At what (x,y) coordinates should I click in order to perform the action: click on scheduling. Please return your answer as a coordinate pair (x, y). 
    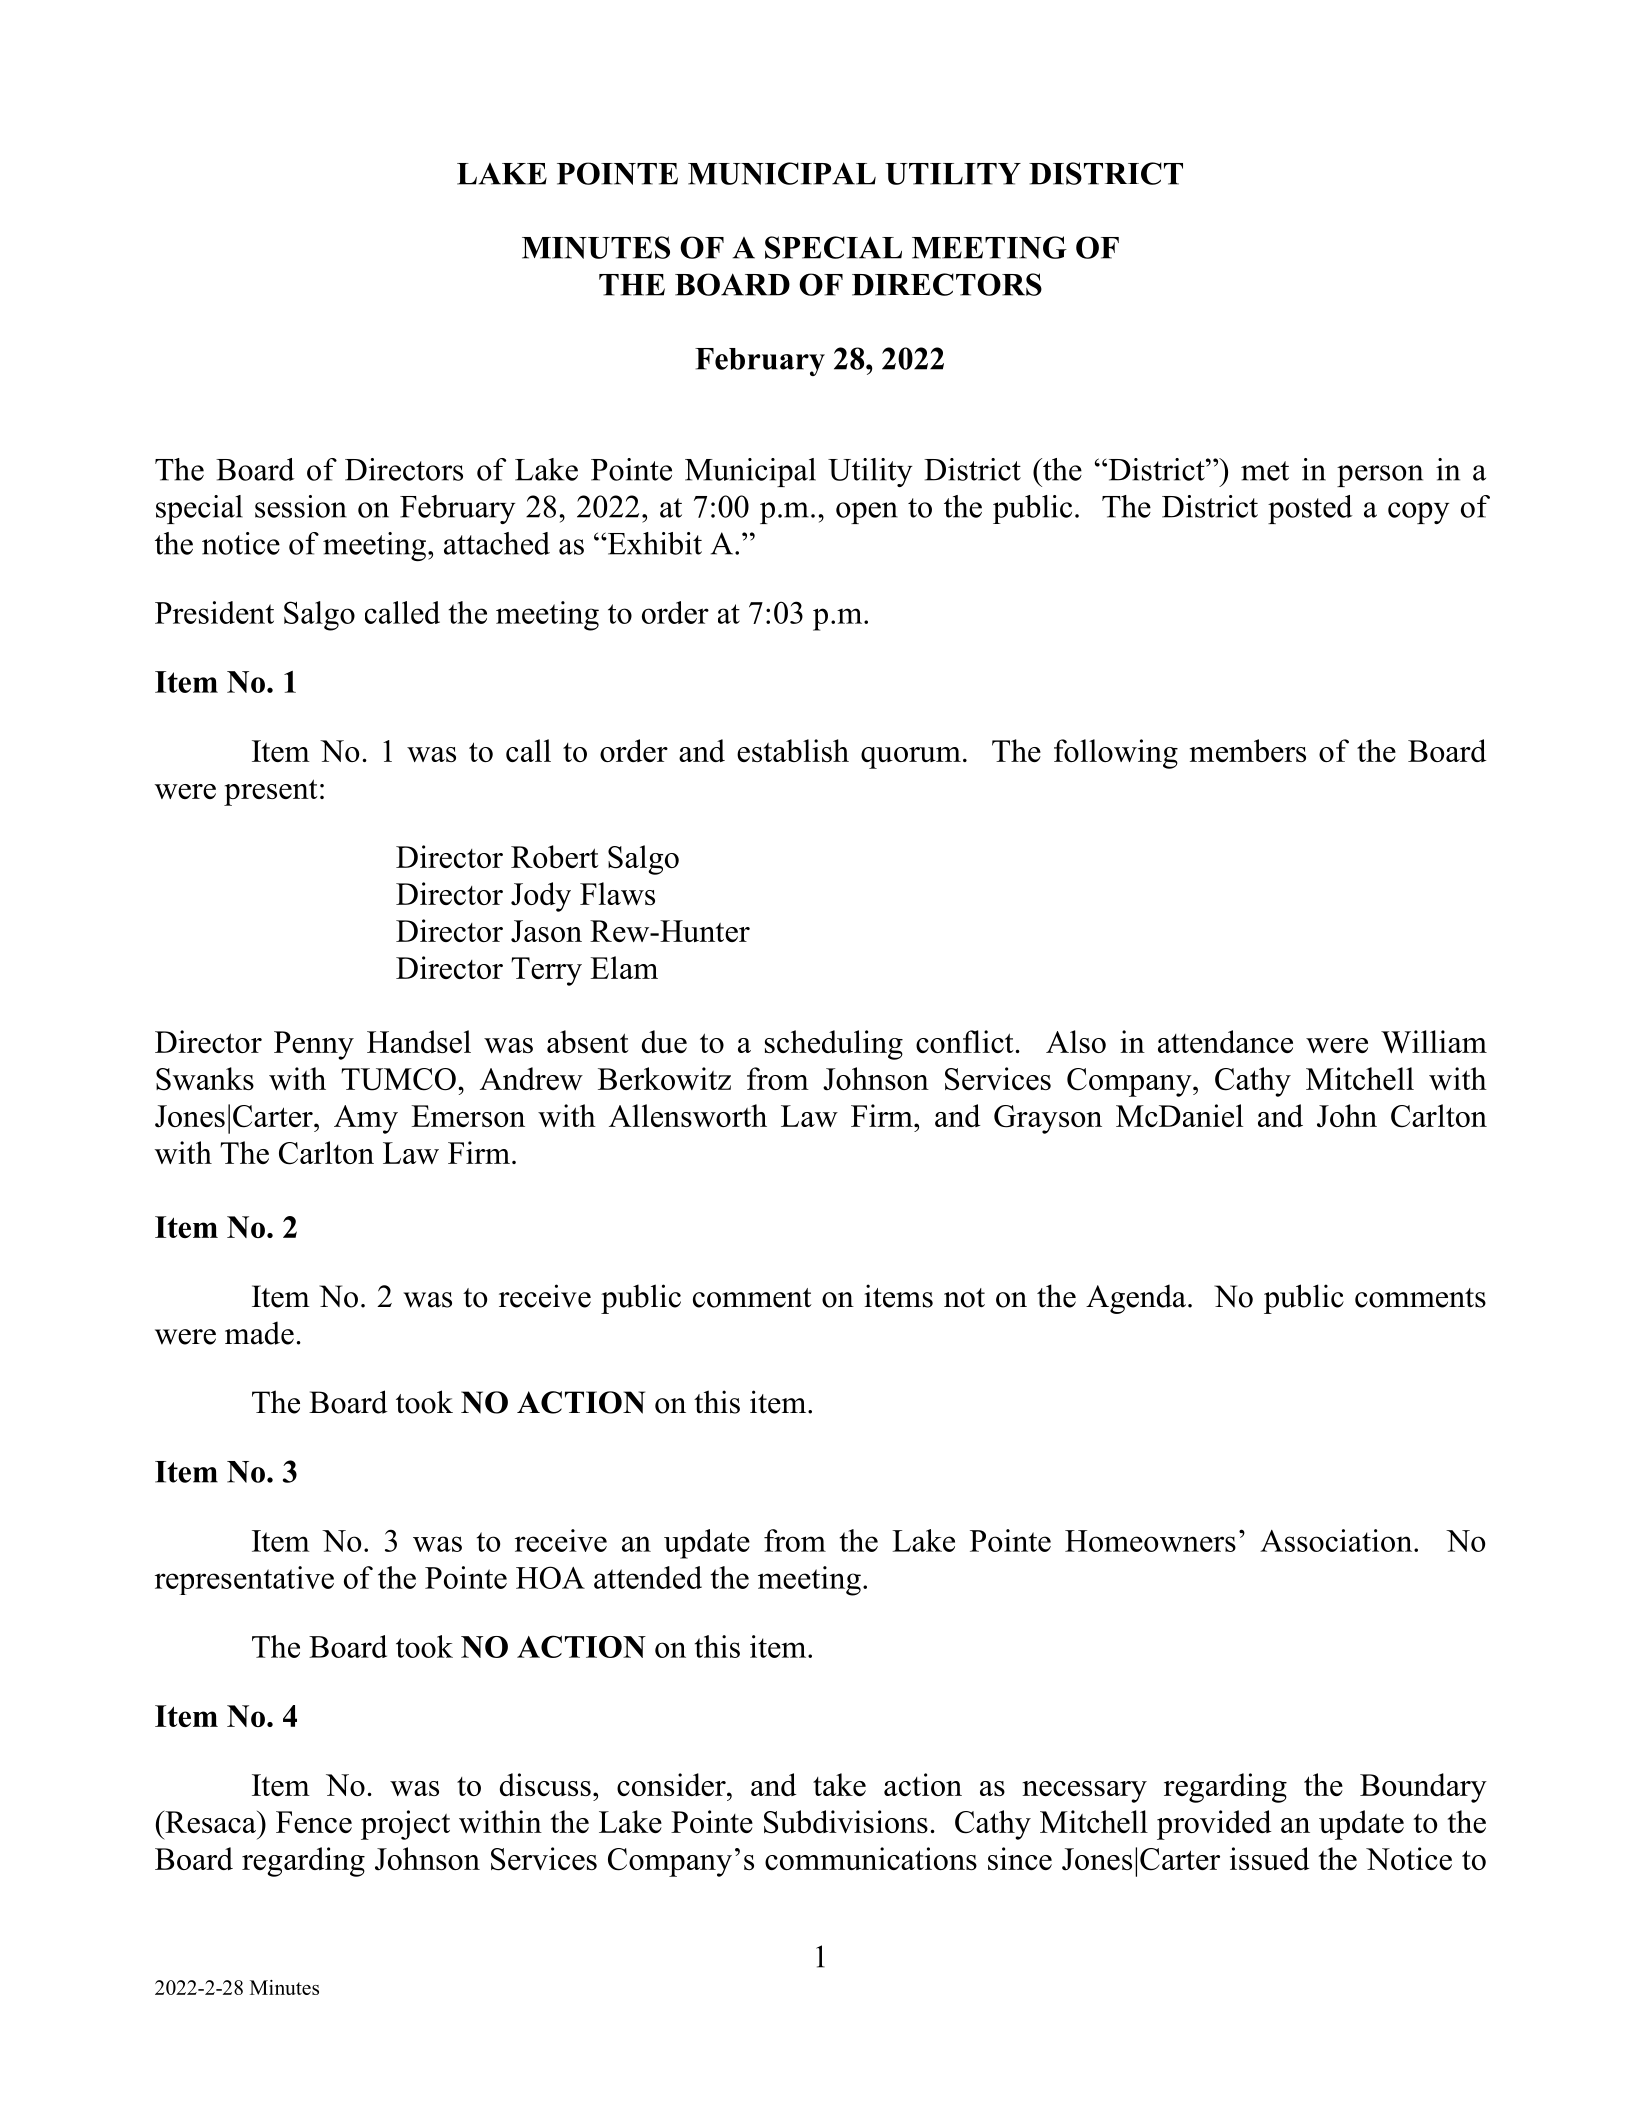
    Looking at the image, I should click on (834, 1045).
